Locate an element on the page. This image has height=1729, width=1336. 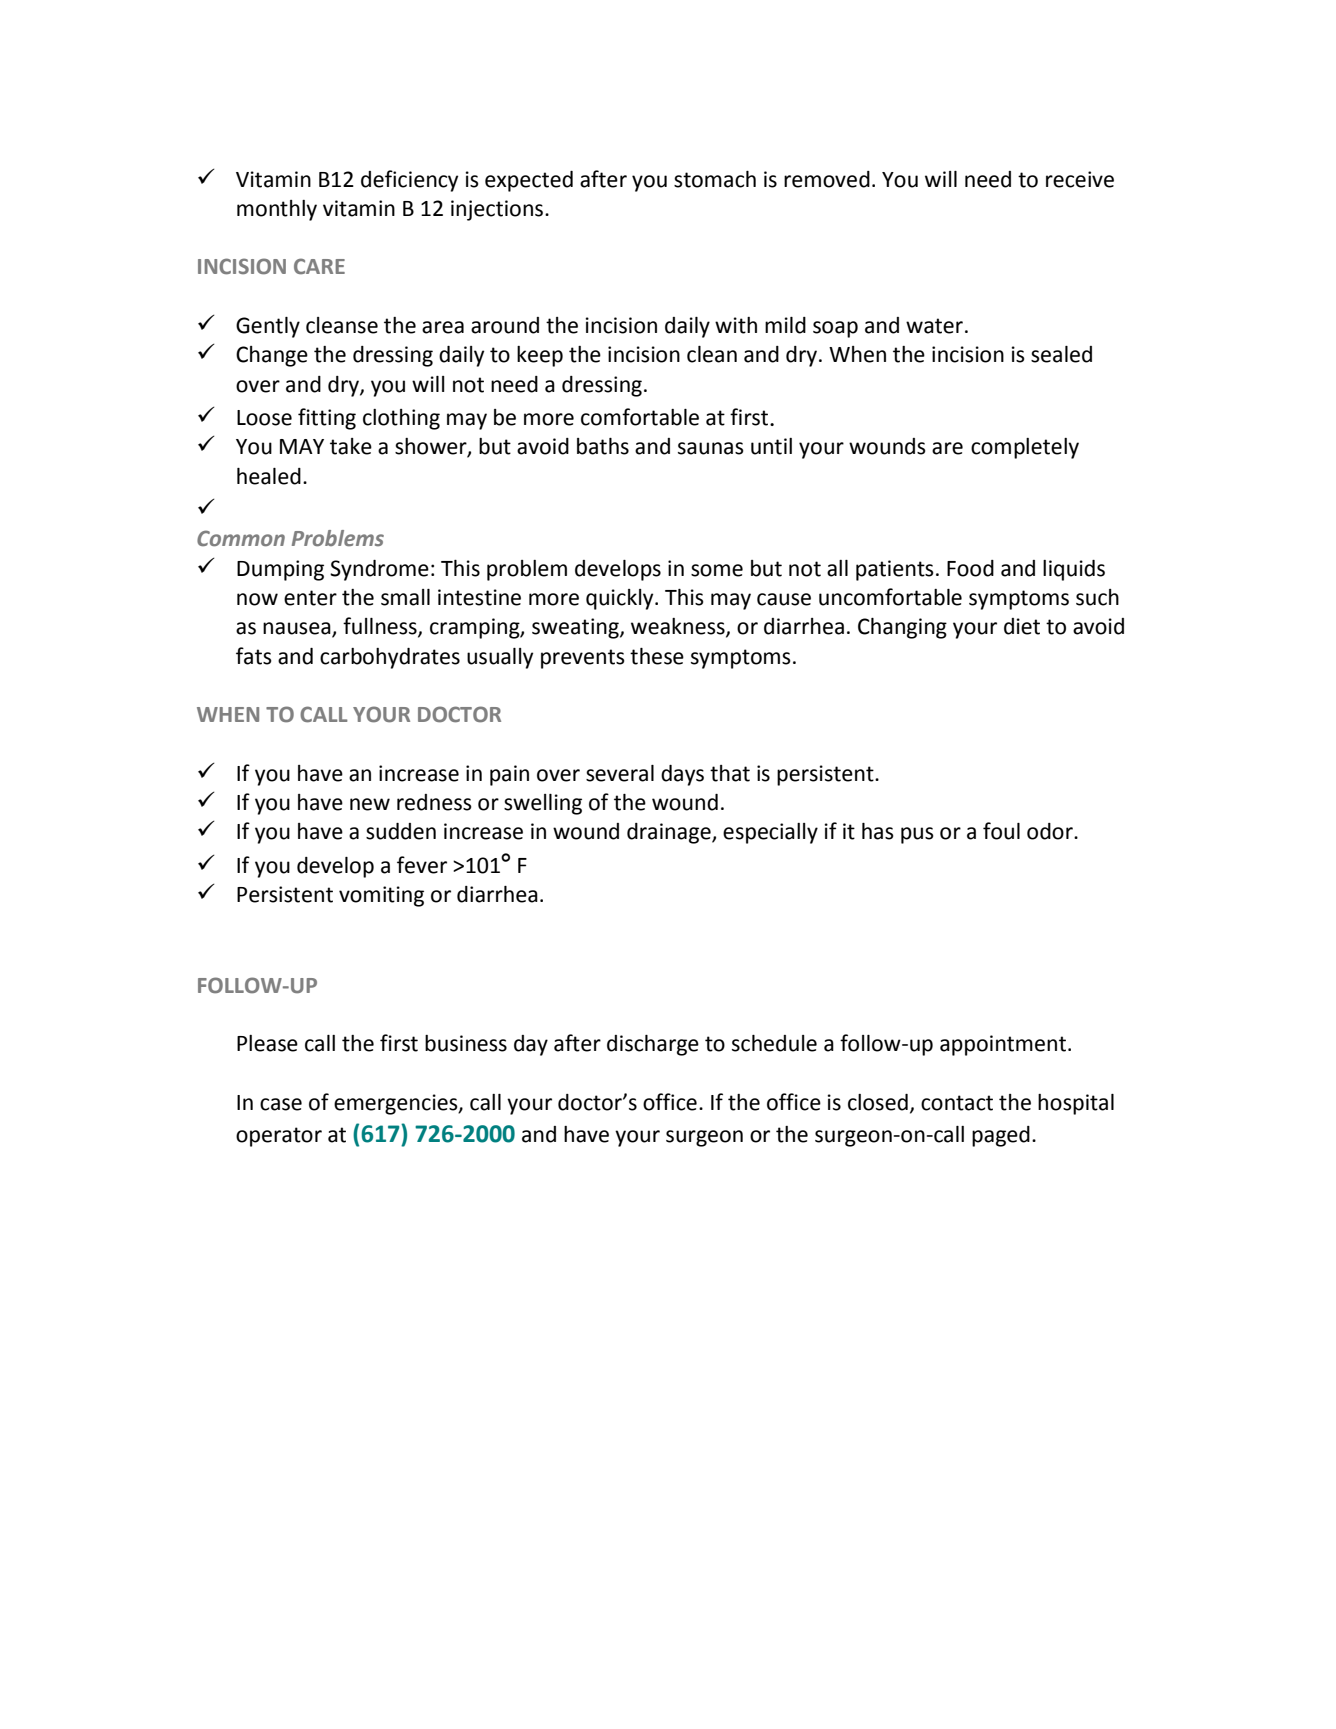
receive is located at coordinates (1080, 179).
